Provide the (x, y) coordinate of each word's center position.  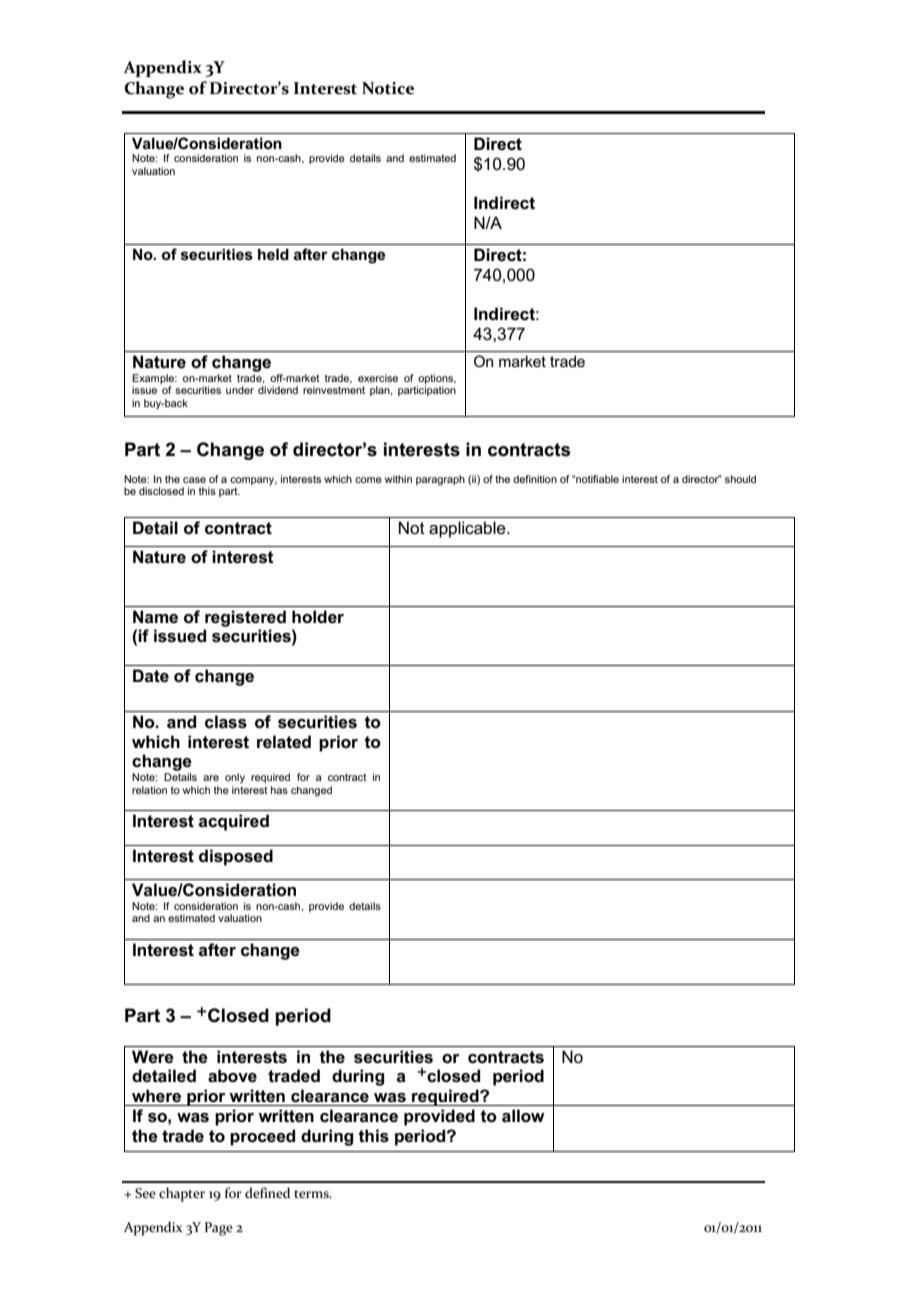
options (437, 379)
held (273, 254)
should (740, 479)
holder (318, 617)
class (226, 722)
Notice (388, 88)
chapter (182, 1194)
